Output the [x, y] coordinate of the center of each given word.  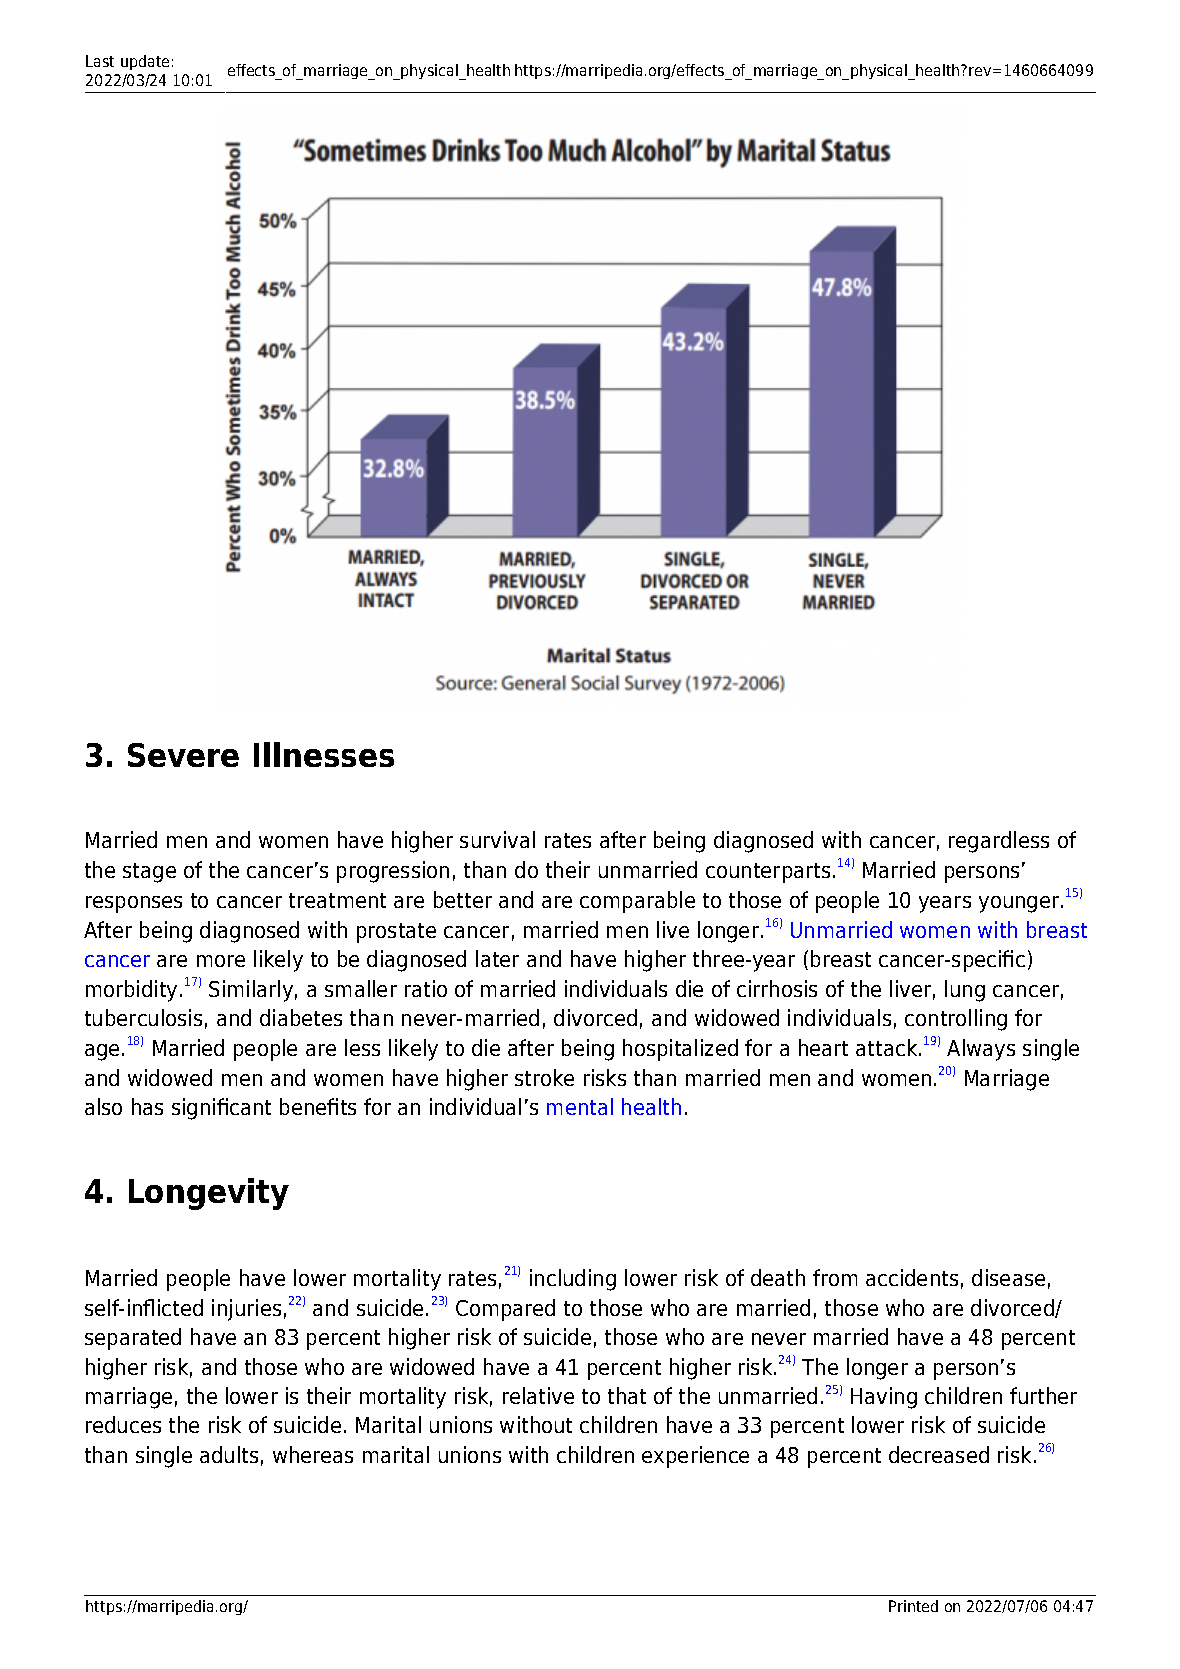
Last [100, 61]
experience [695, 1457]
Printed [913, 1606]
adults [229, 1454]
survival [497, 839]
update [145, 62]
